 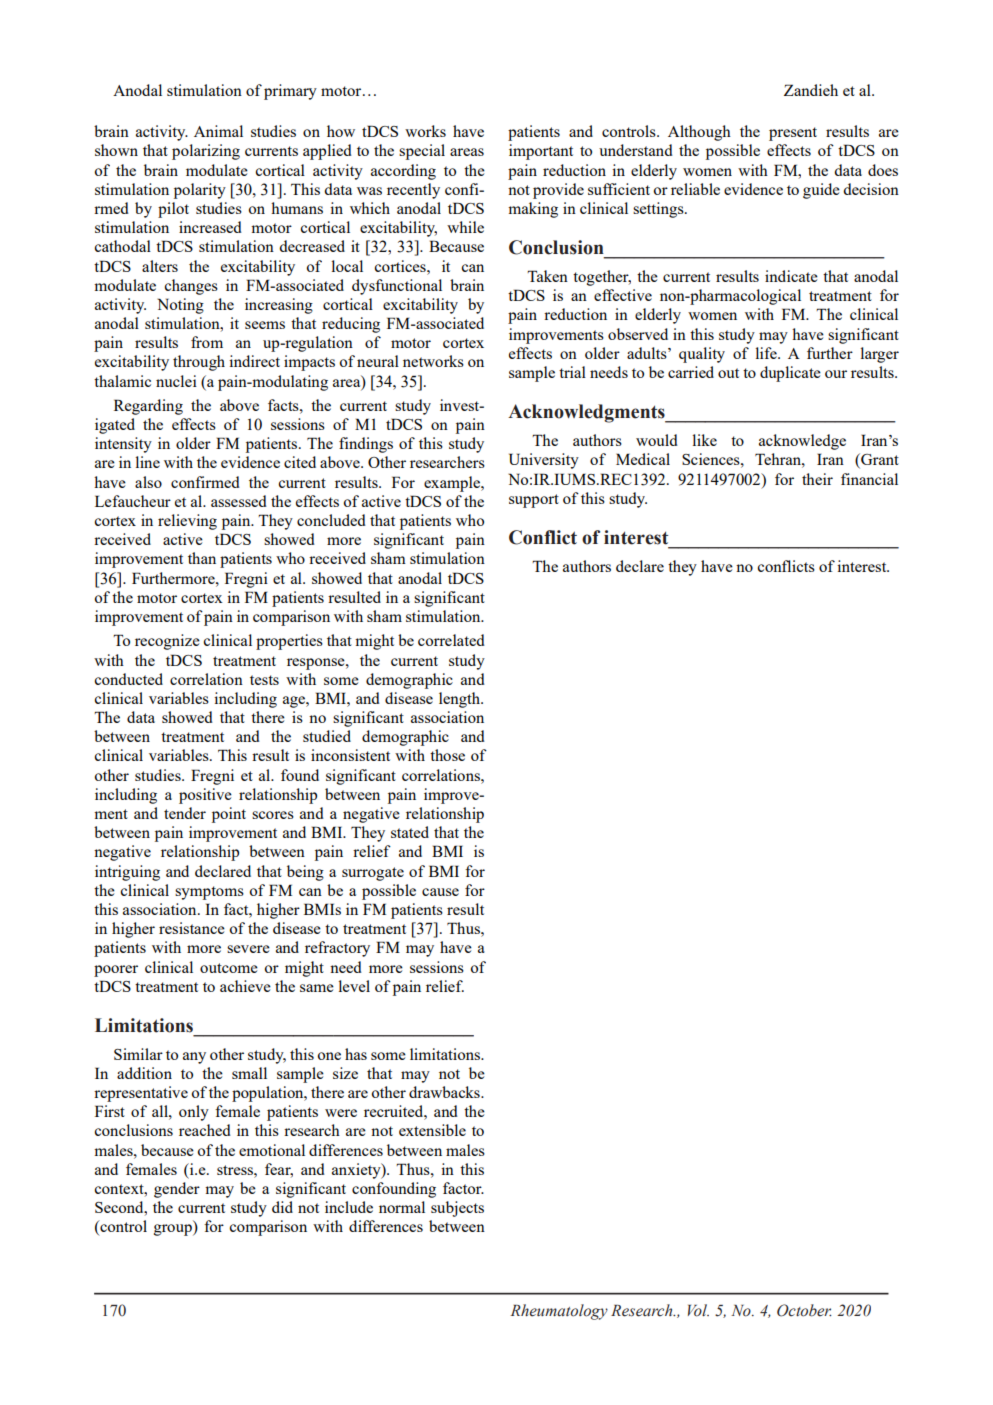 I want to click on guide, so click(x=821, y=191).
